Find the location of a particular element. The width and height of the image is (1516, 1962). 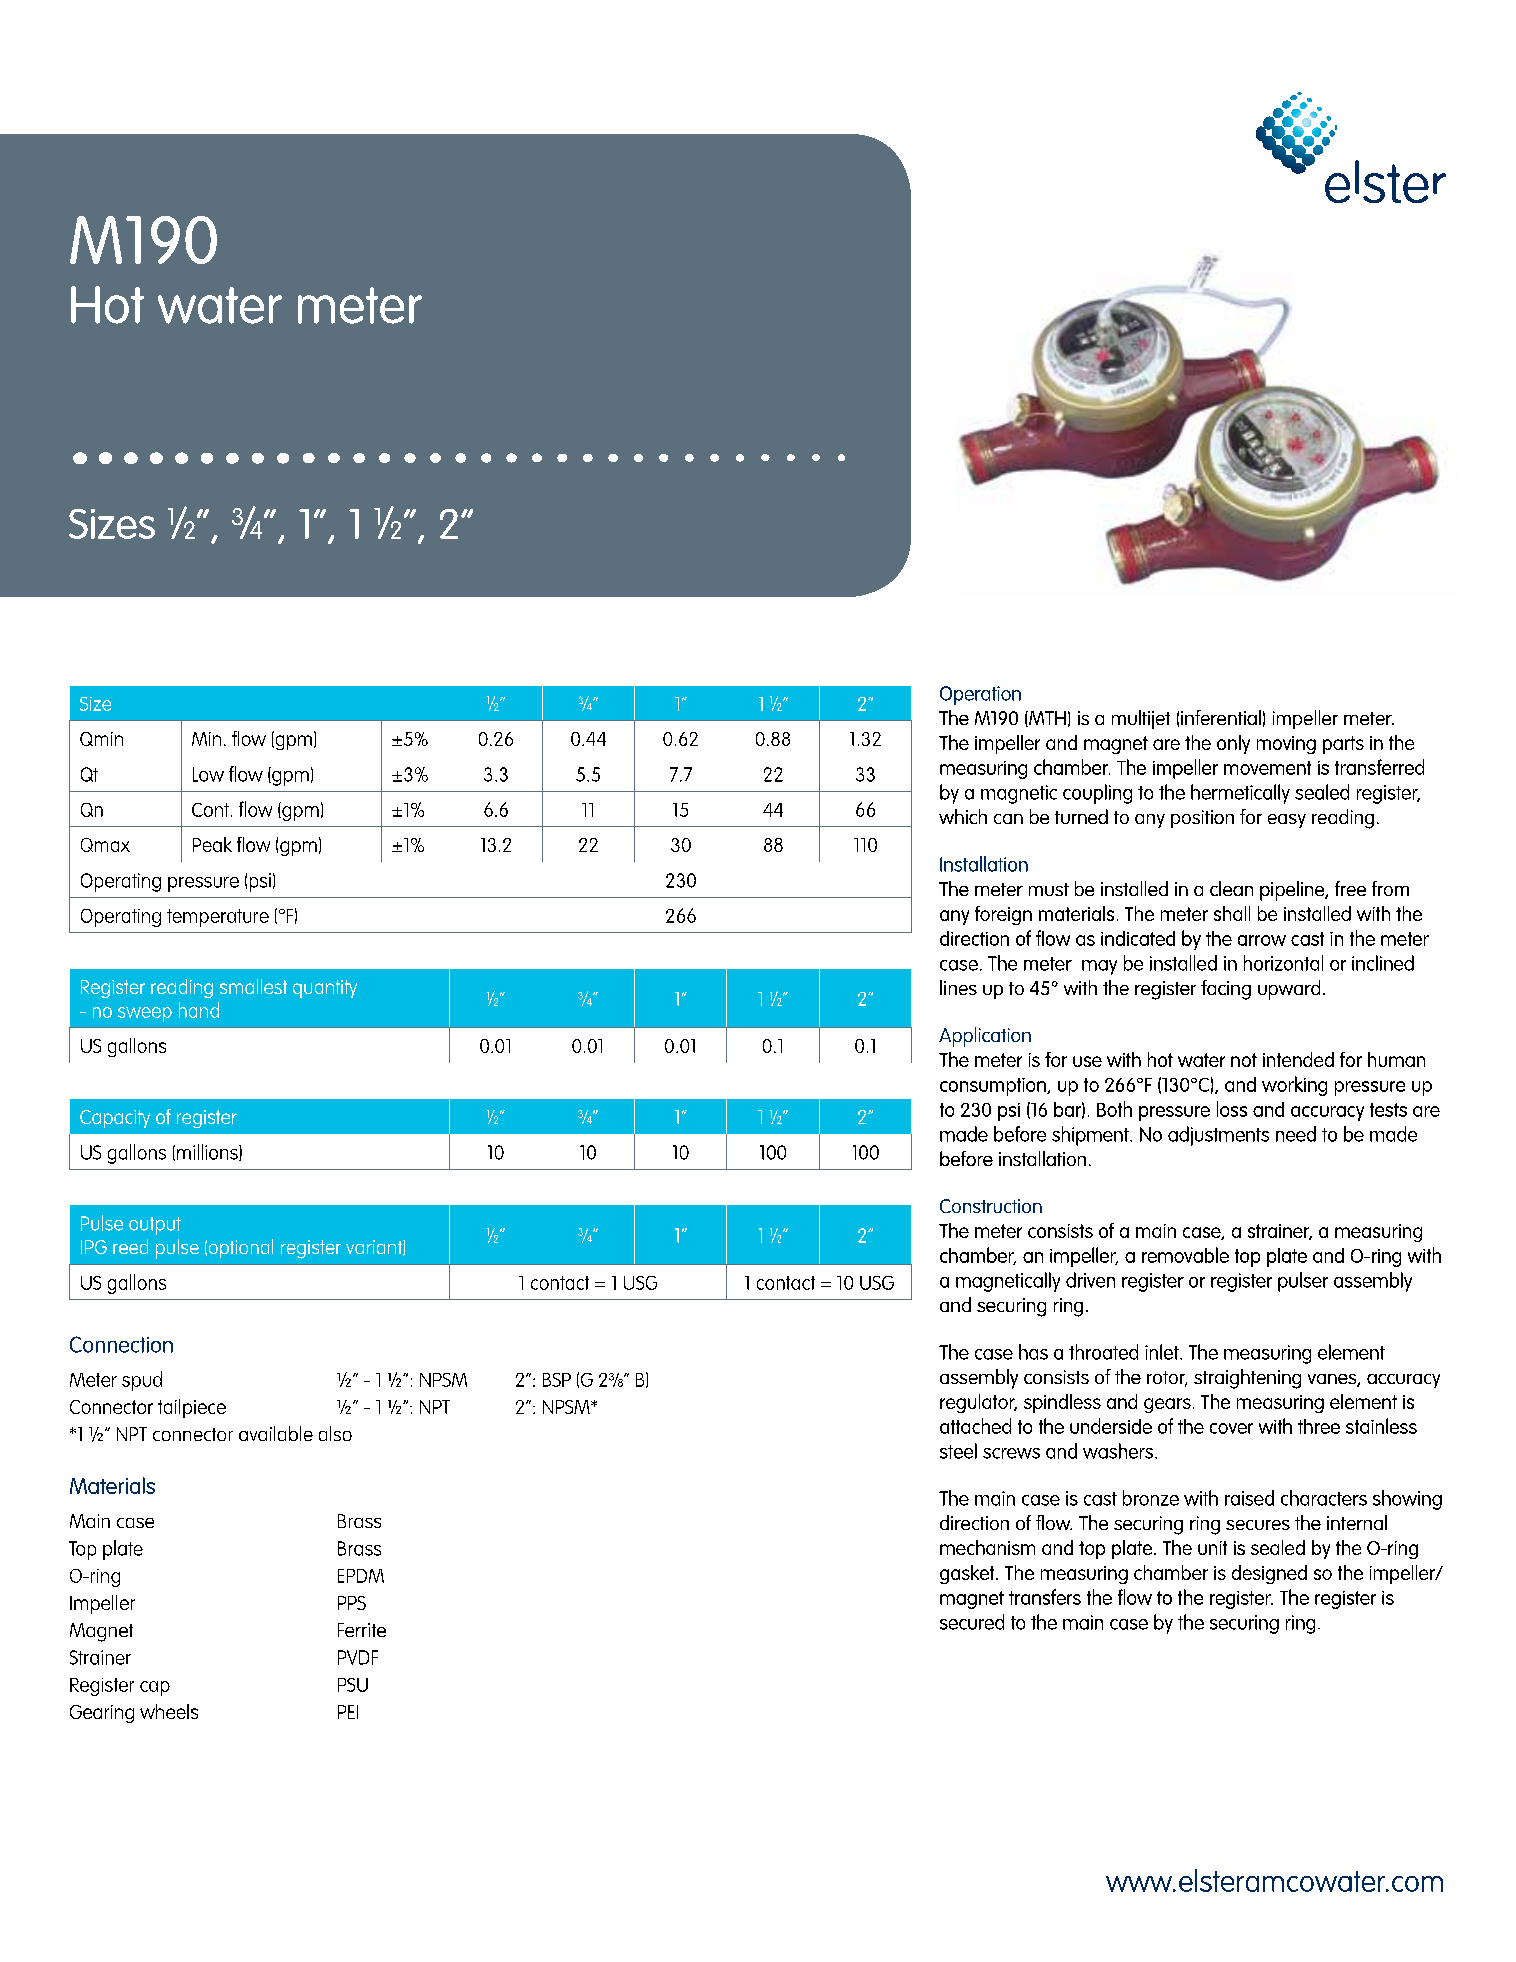

designed is located at coordinates (1269, 1574).
